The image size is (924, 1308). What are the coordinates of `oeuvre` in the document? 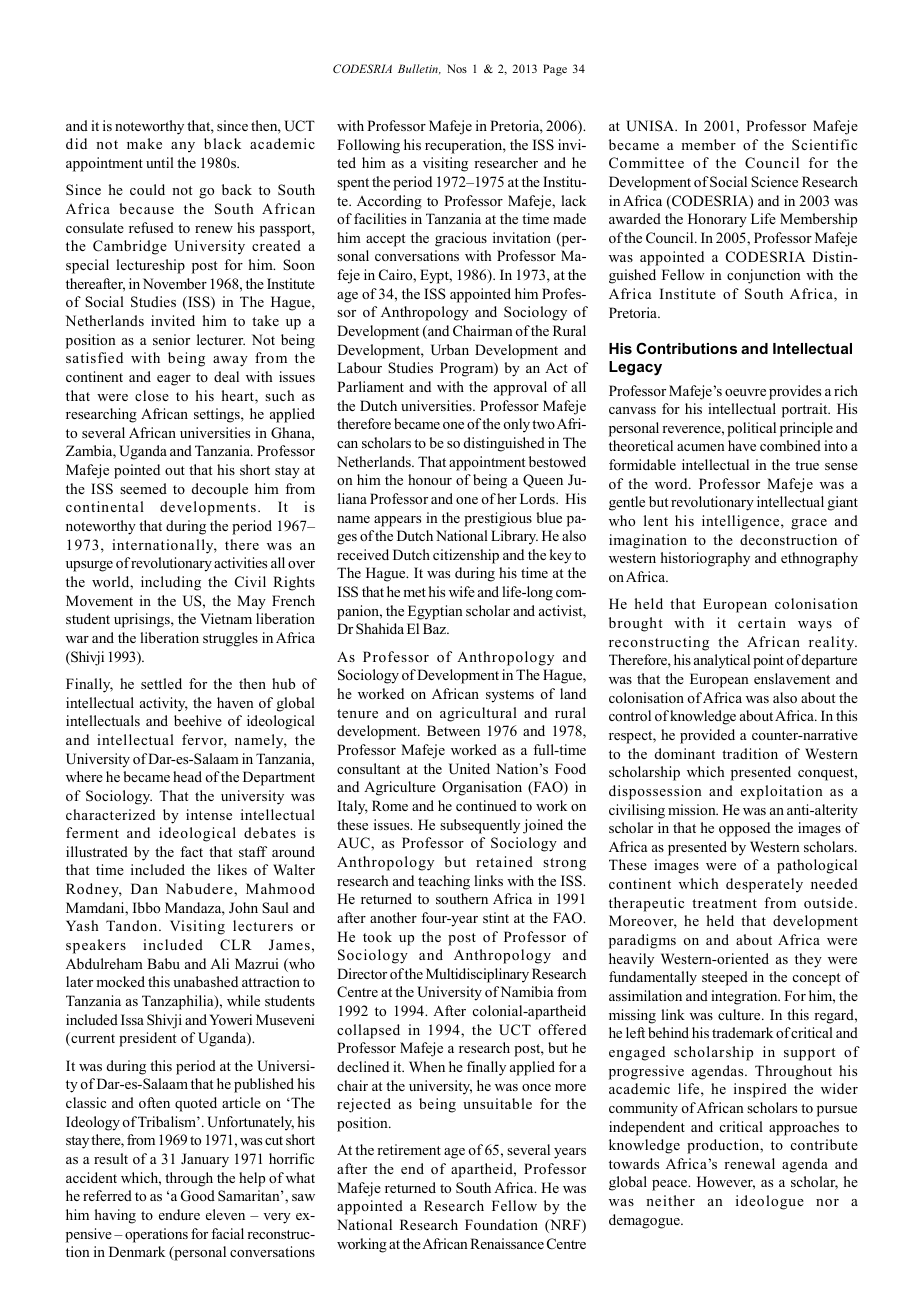 It's located at (745, 392).
